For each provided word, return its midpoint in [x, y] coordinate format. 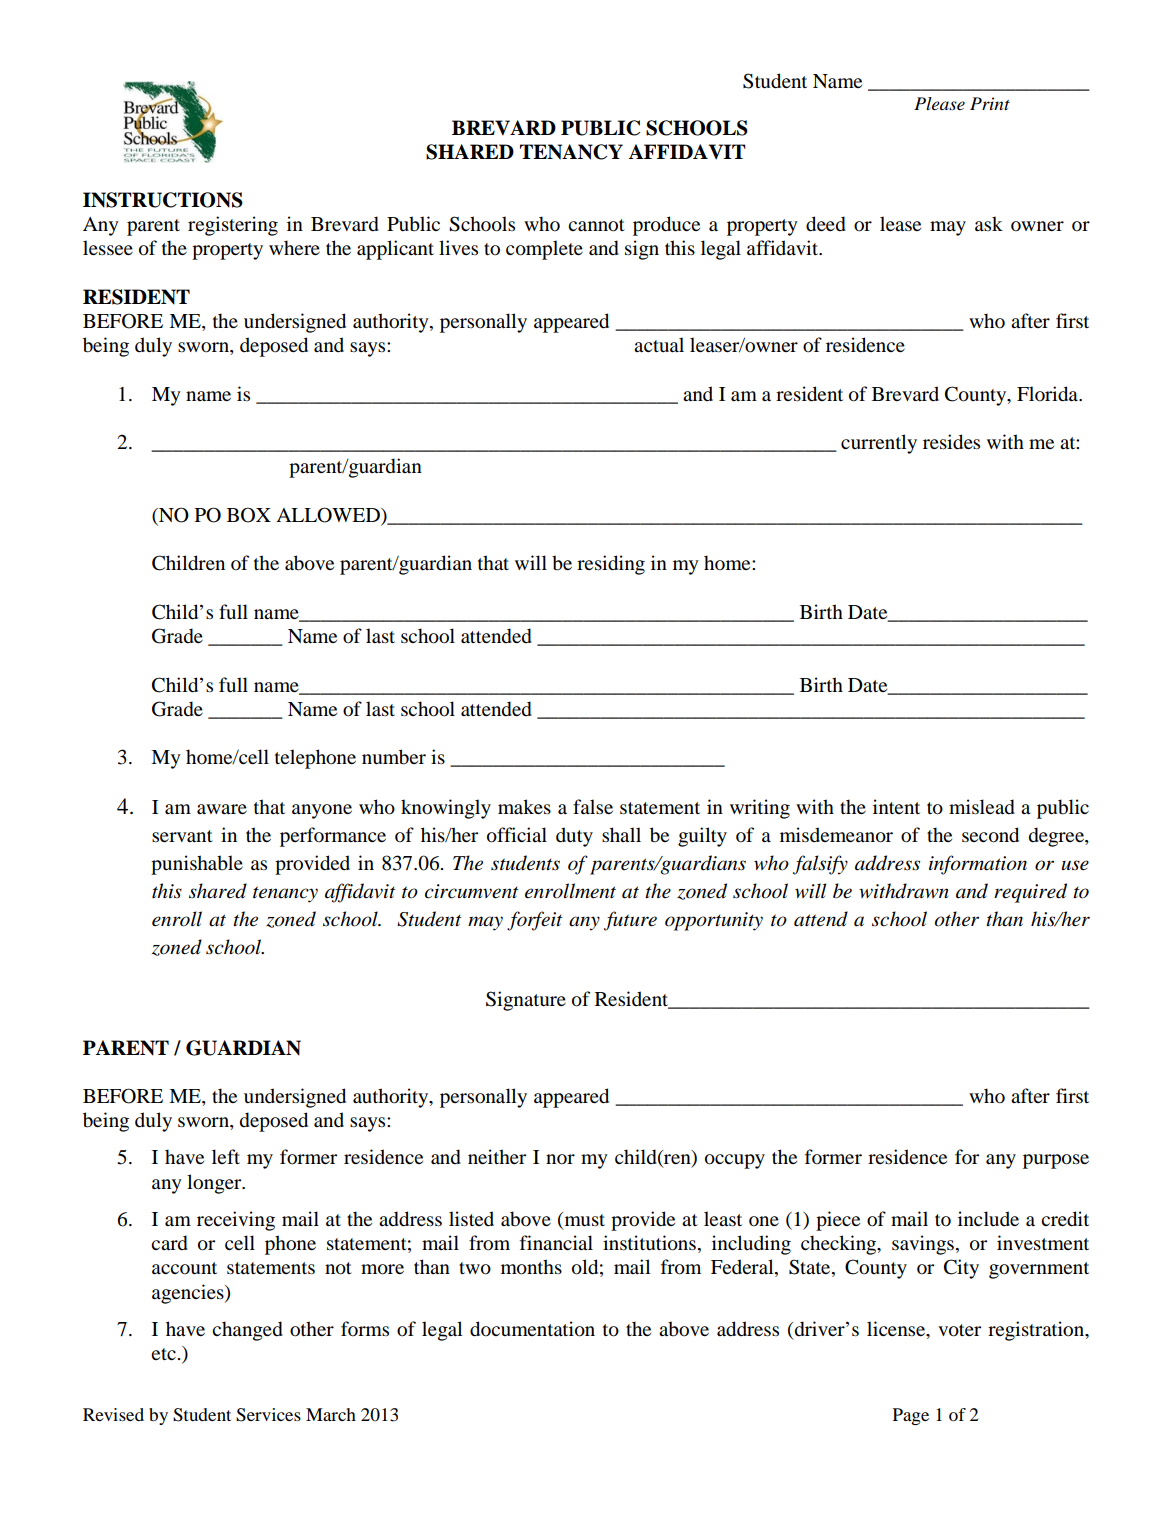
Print [990, 103]
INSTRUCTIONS [163, 200]
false [593, 807]
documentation [532, 1329]
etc [163, 1354]
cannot [596, 225]
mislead [982, 807]
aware [222, 809]
